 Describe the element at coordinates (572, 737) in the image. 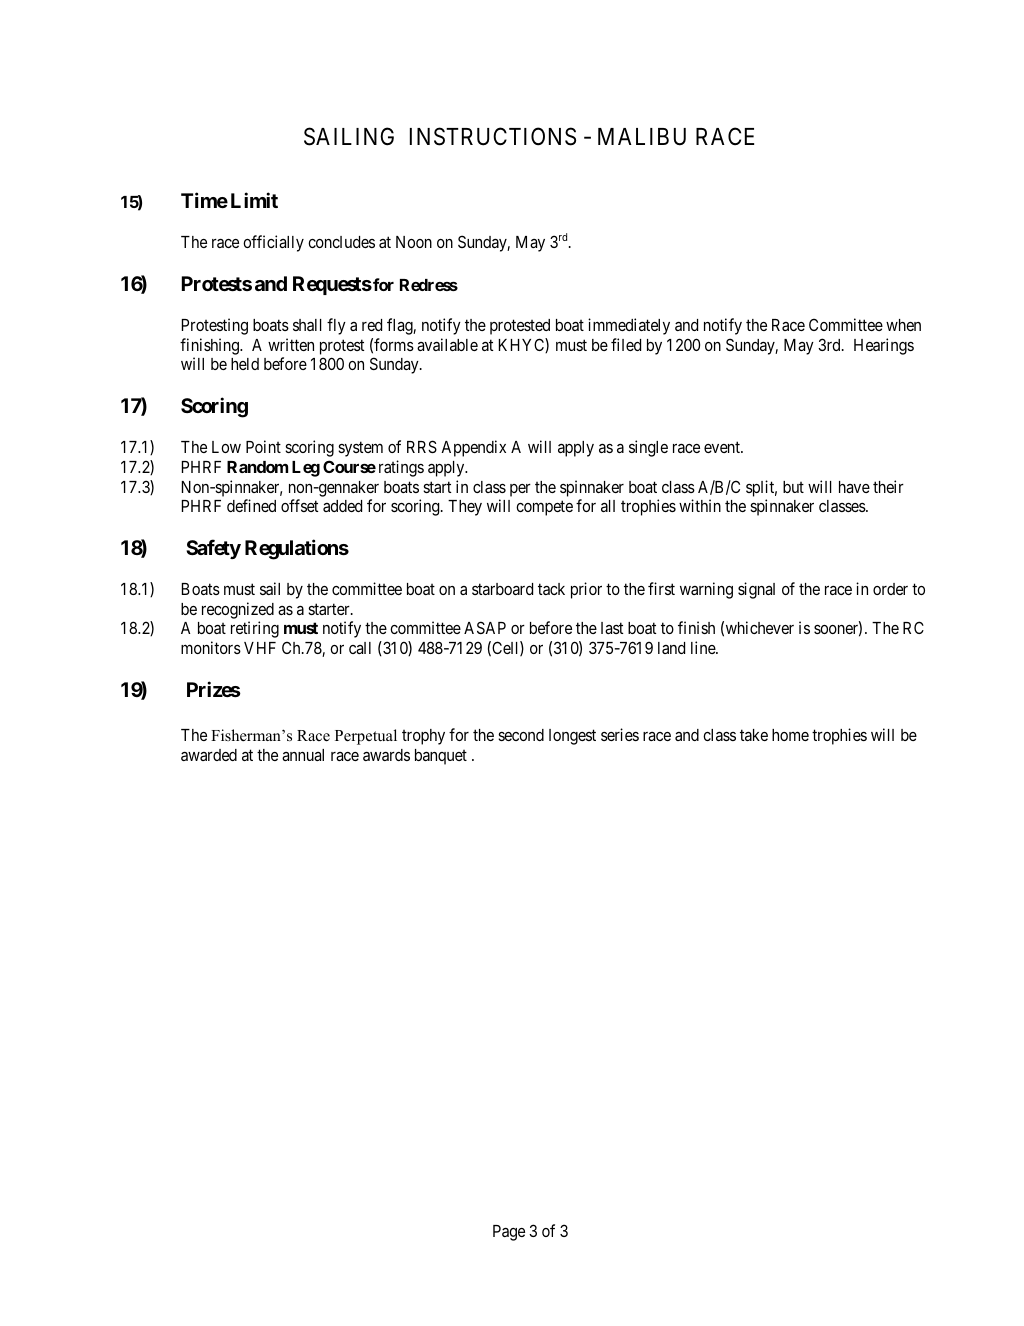

I see `longest` at that location.
